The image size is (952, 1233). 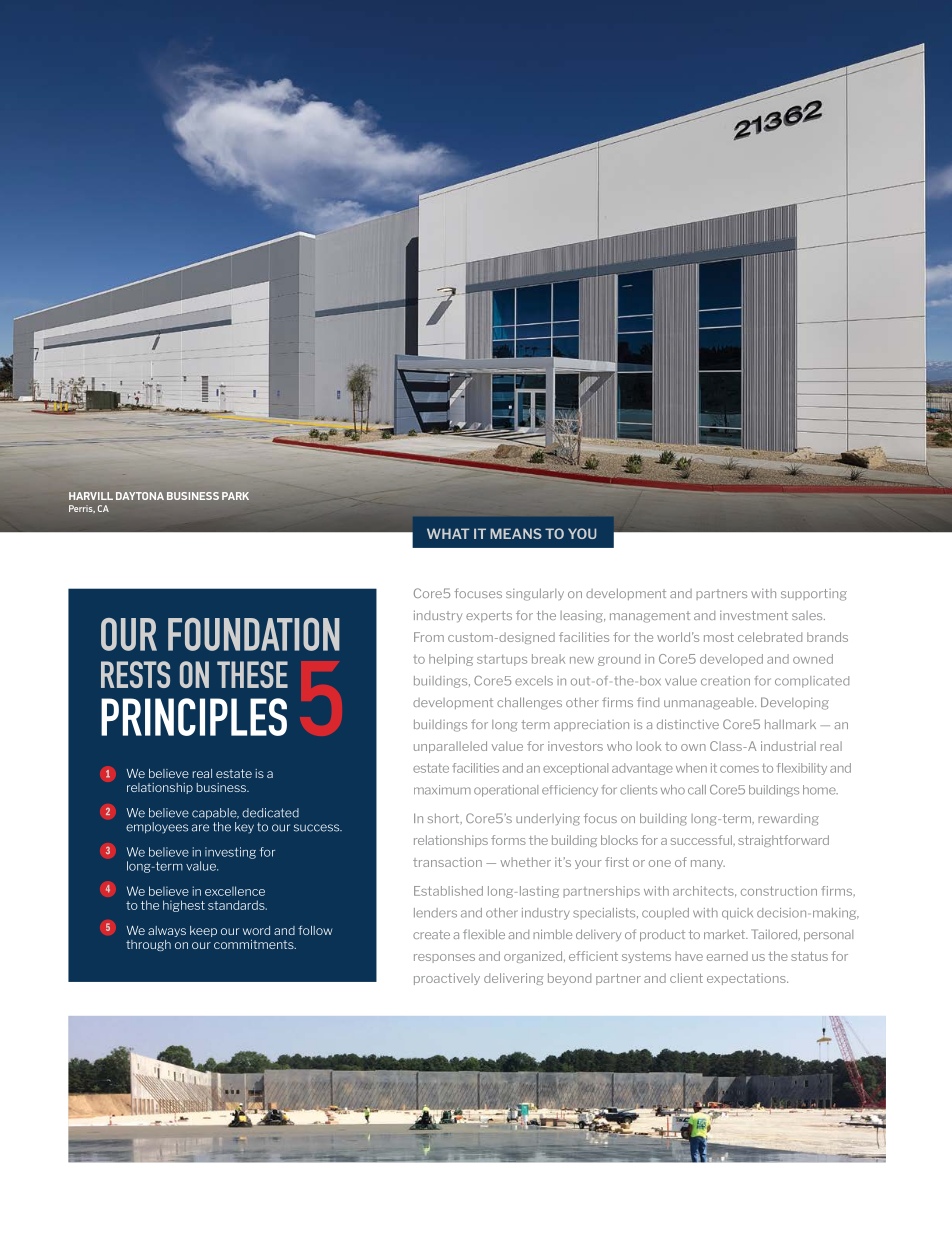 I want to click on startups, so click(x=502, y=660).
